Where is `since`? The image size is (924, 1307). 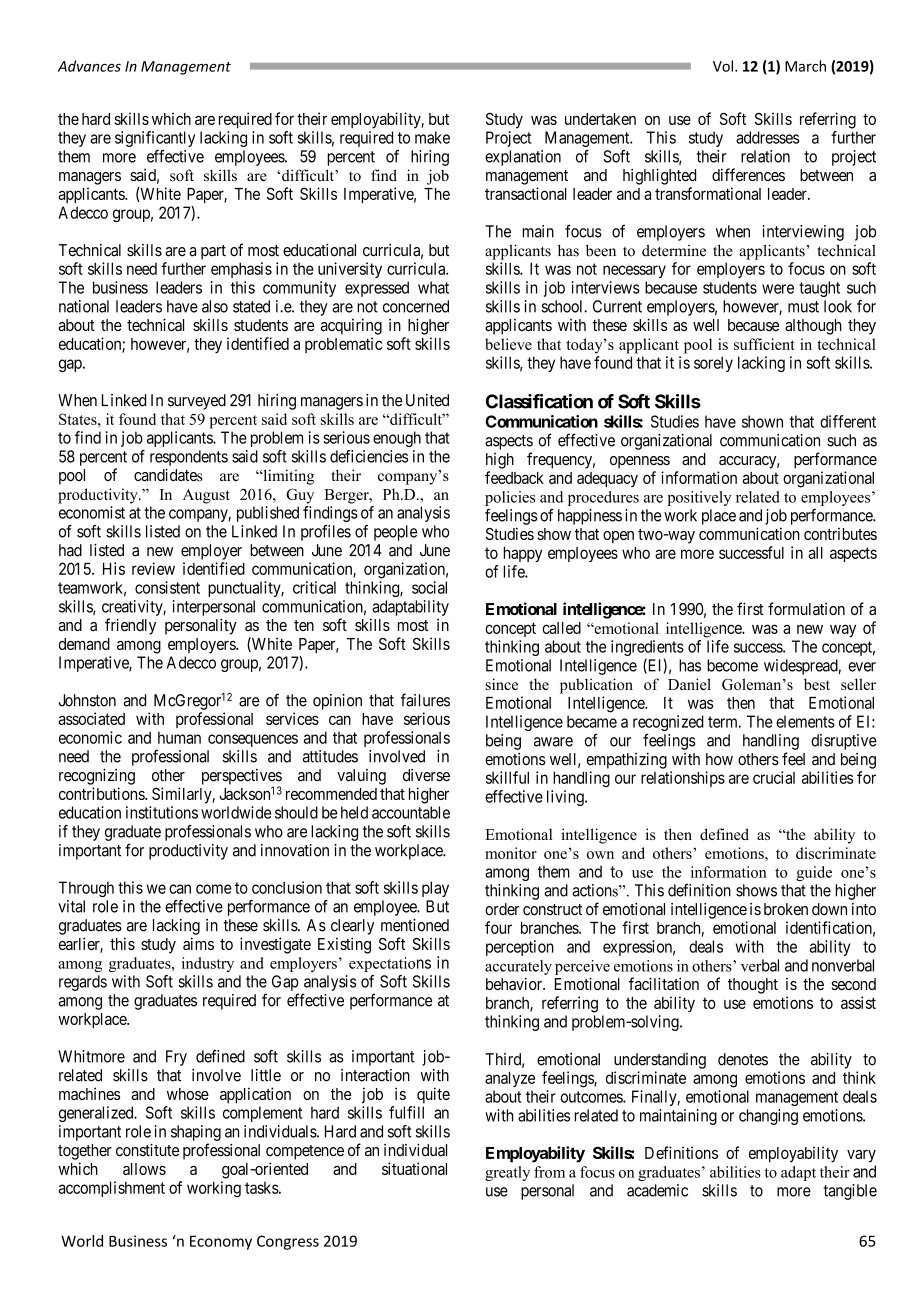
since is located at coordinates (502, 684).
